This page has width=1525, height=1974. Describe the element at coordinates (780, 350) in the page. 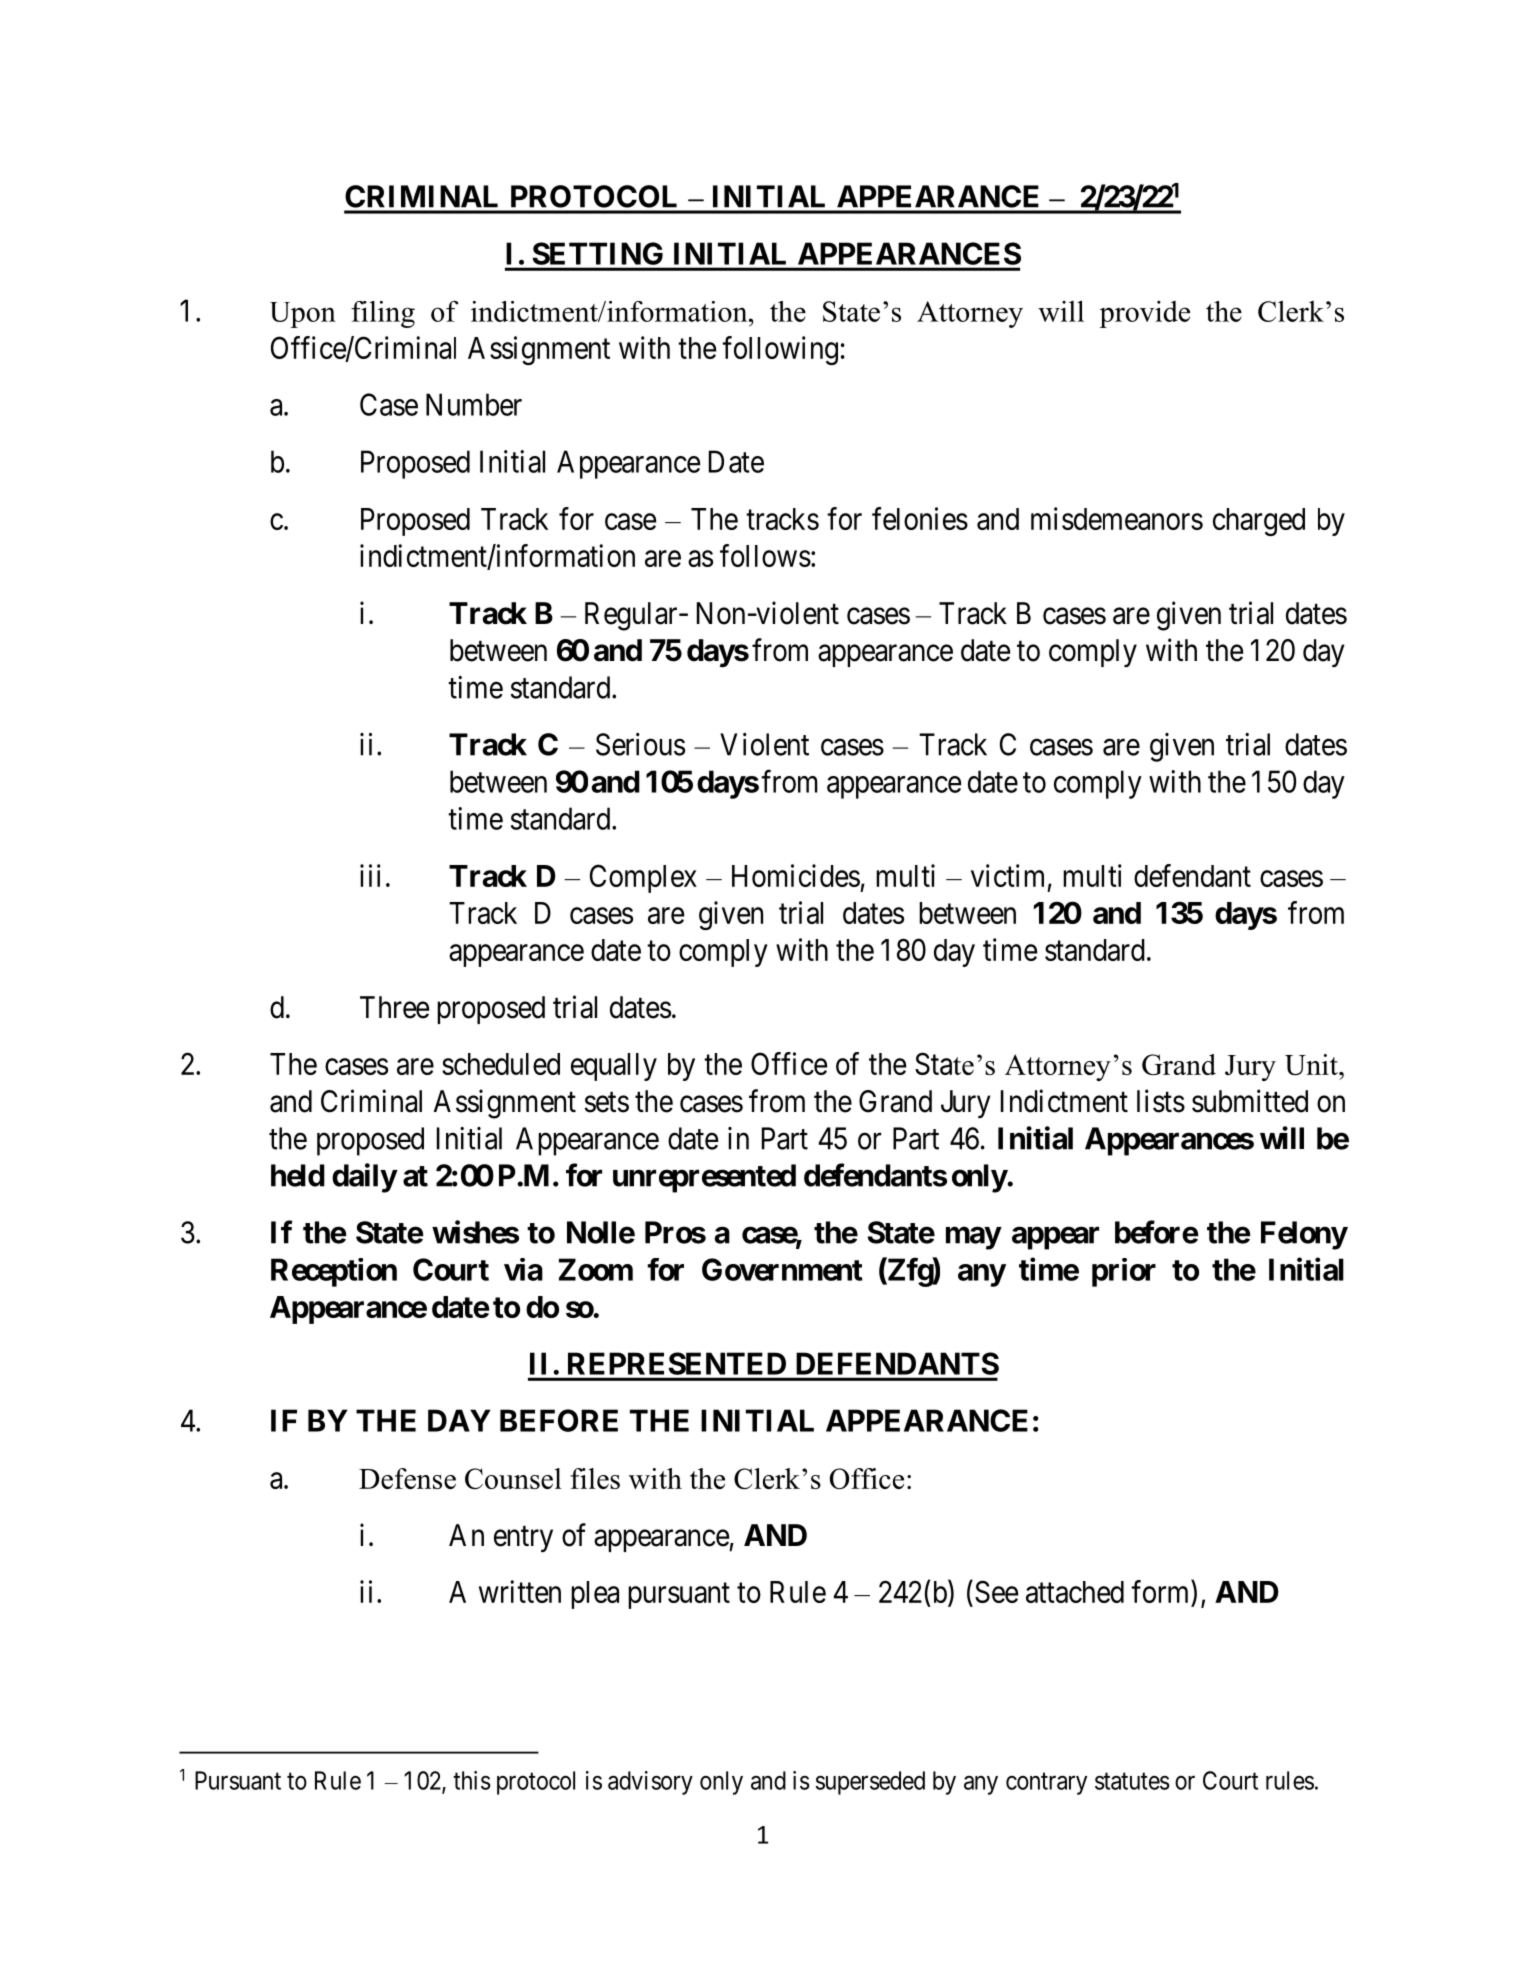

I see `following` at that location.
